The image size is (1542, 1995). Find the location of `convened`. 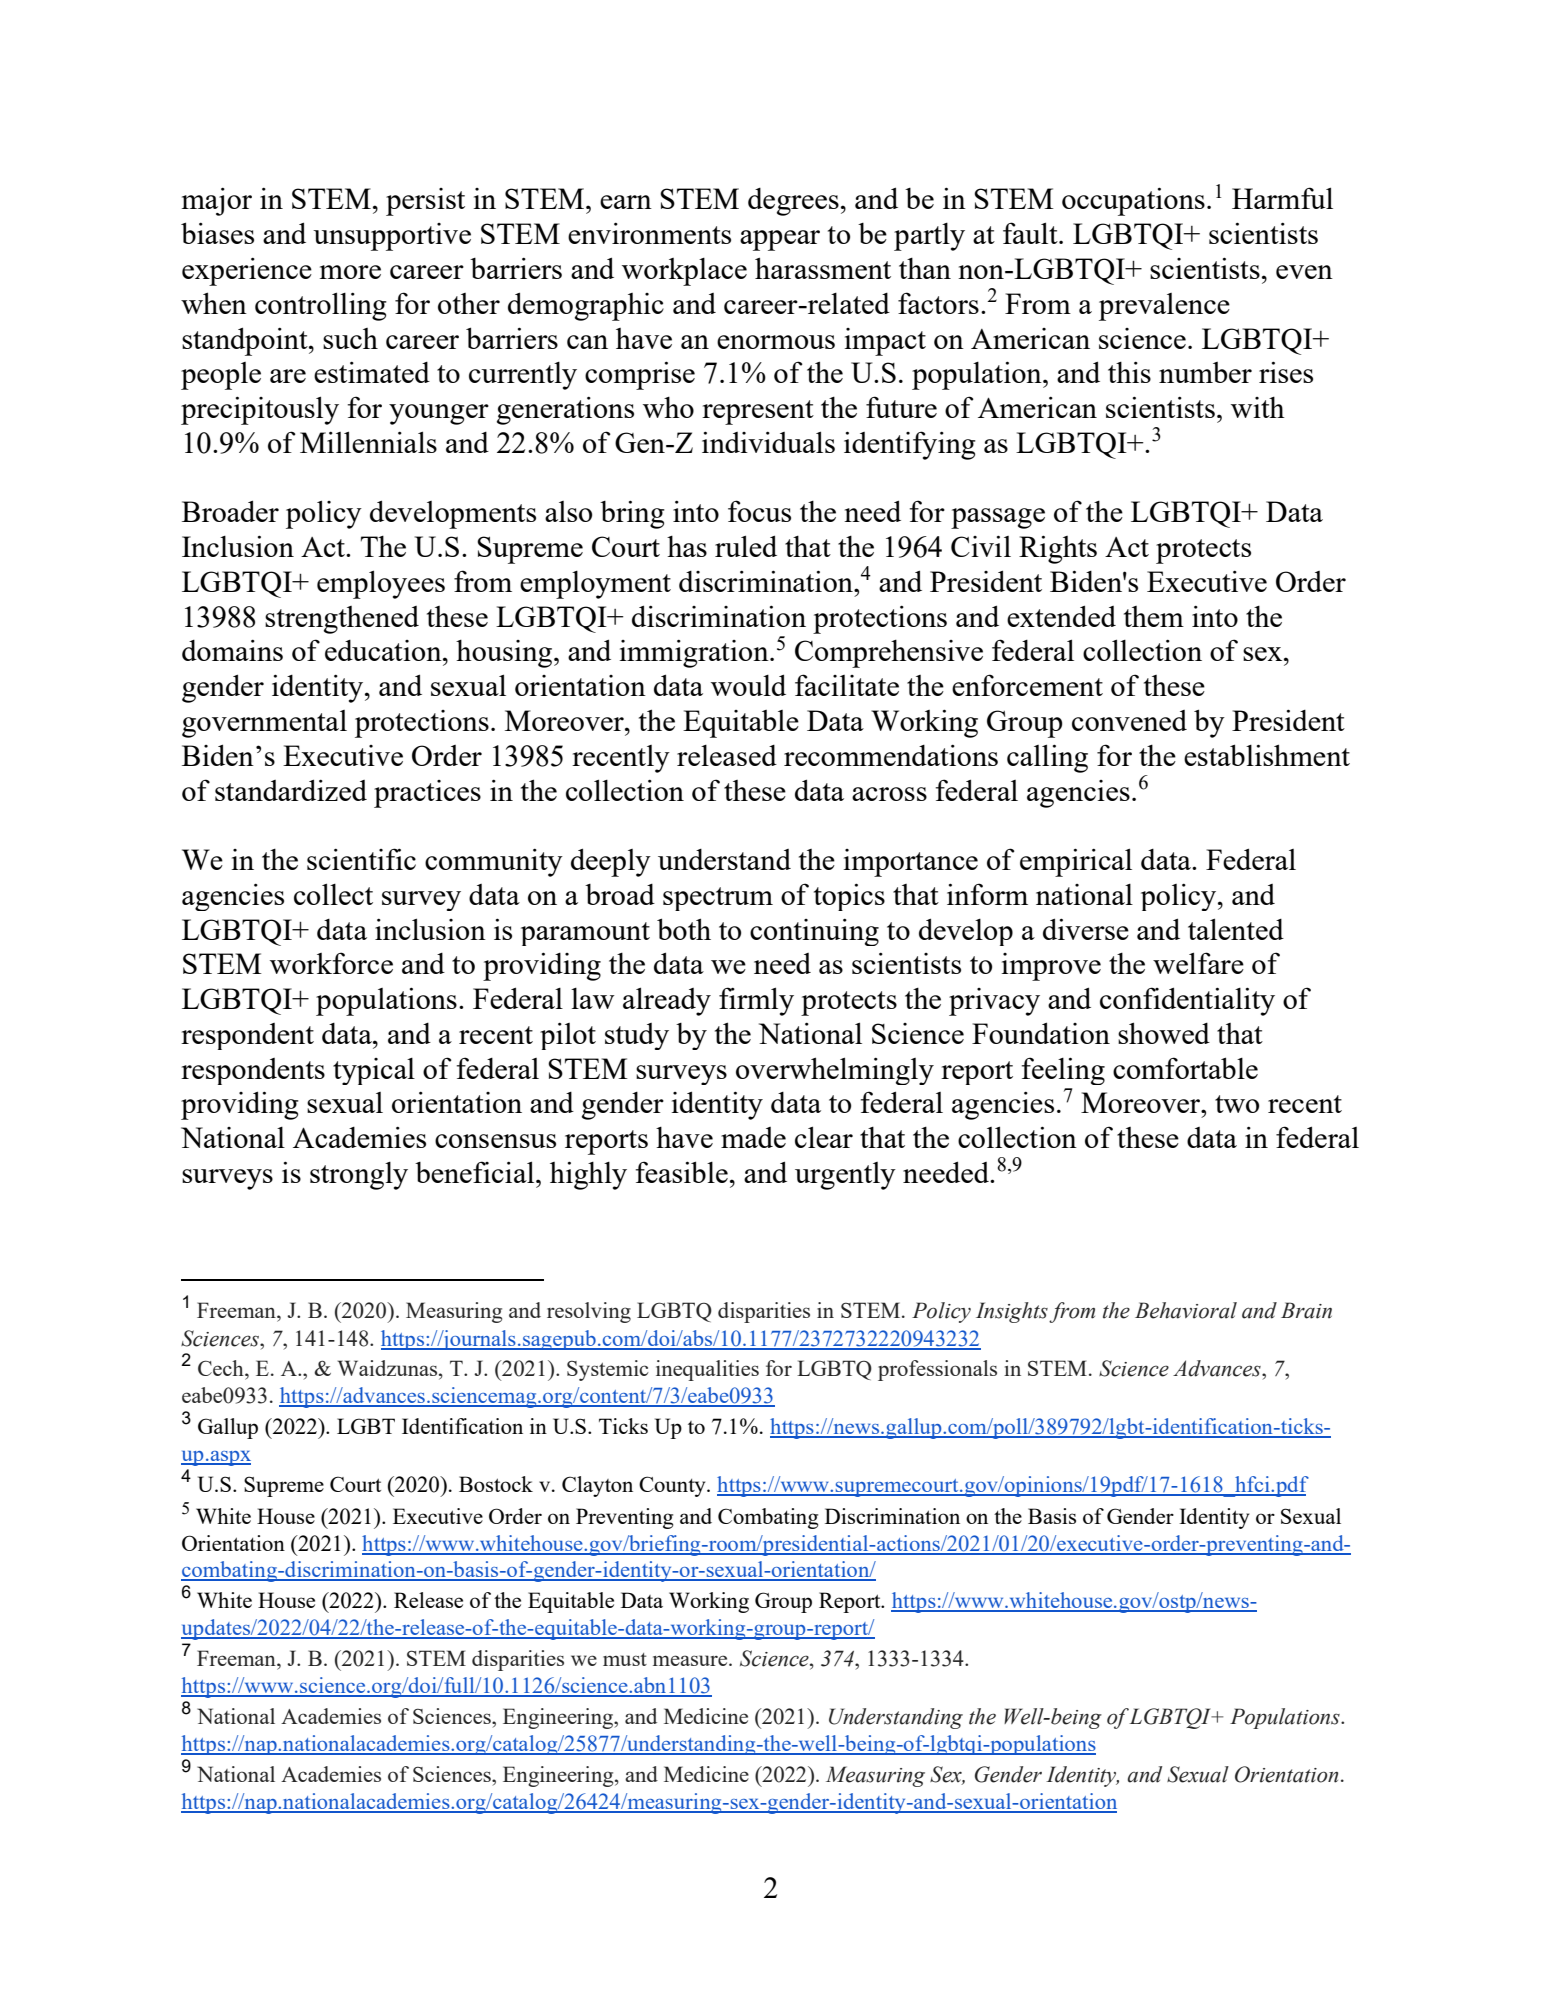

convened is located at coordinates (1129, 720).
